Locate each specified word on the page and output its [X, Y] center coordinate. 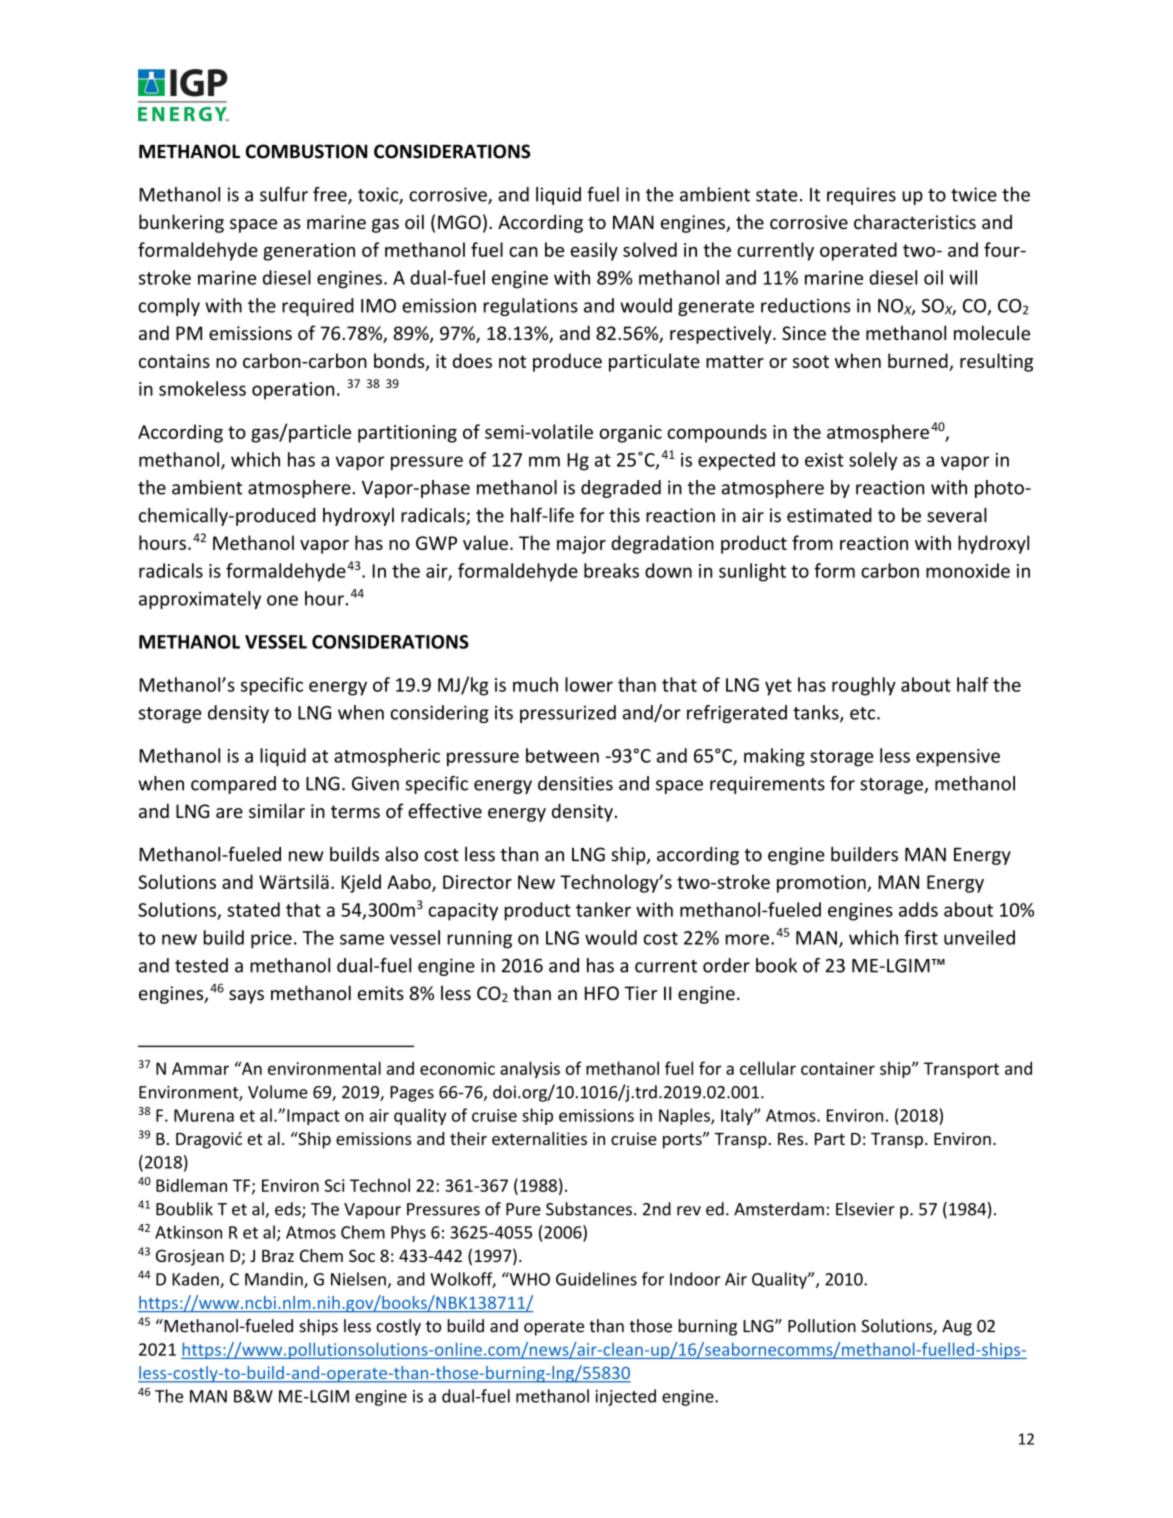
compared [233, 785]
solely [873, 461]
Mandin [275, 1280]
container [838, 1068]
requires [861, 196]
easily [594, 251]
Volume [278, 1092]
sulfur [284, 194]
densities [575, 783]
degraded [621, 489]
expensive [958, 758]
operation [293, 391]
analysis [530, 1069]
